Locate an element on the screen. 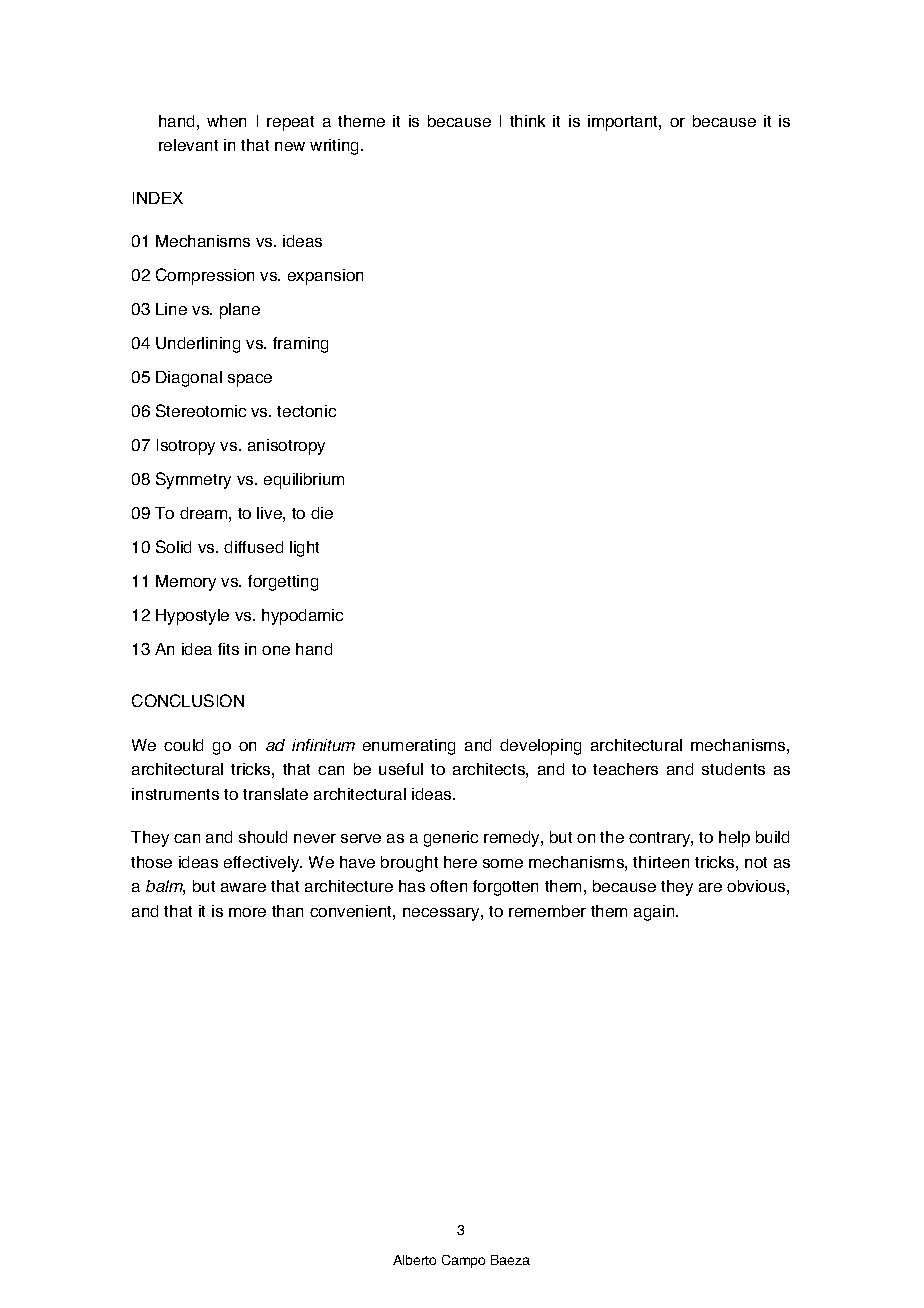  Campo is located at coordinates (463, 1261).
